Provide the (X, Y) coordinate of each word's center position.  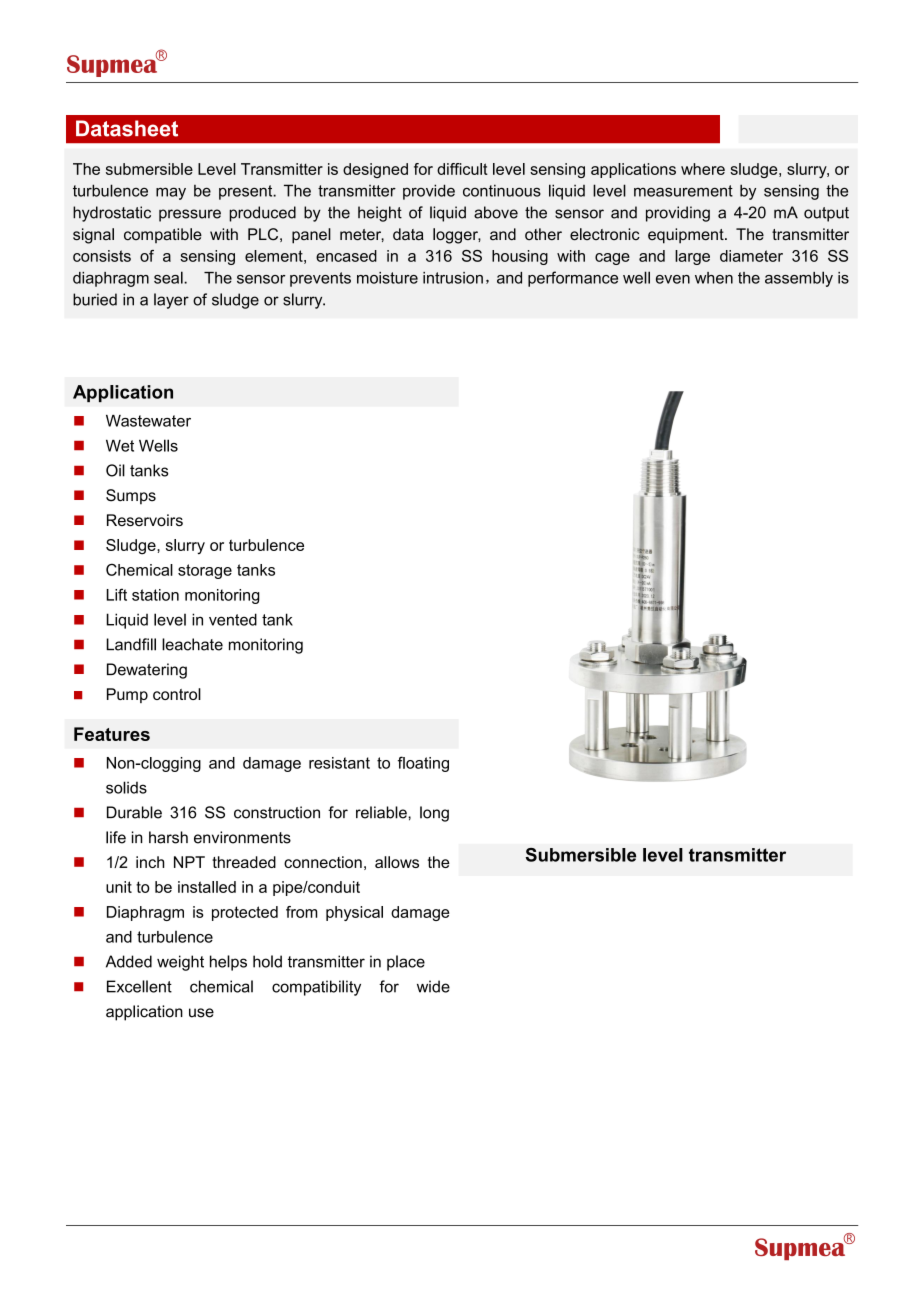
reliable (382, 812)
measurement (683, 191)
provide (429, 192)
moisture (387, 278)
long (434, 814)
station (155, 595)
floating (423, 764)
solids (126, 787)
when (714, 278)
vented (233, 619)
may (171, 193)
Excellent (139, 986)
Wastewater (148, 421)
